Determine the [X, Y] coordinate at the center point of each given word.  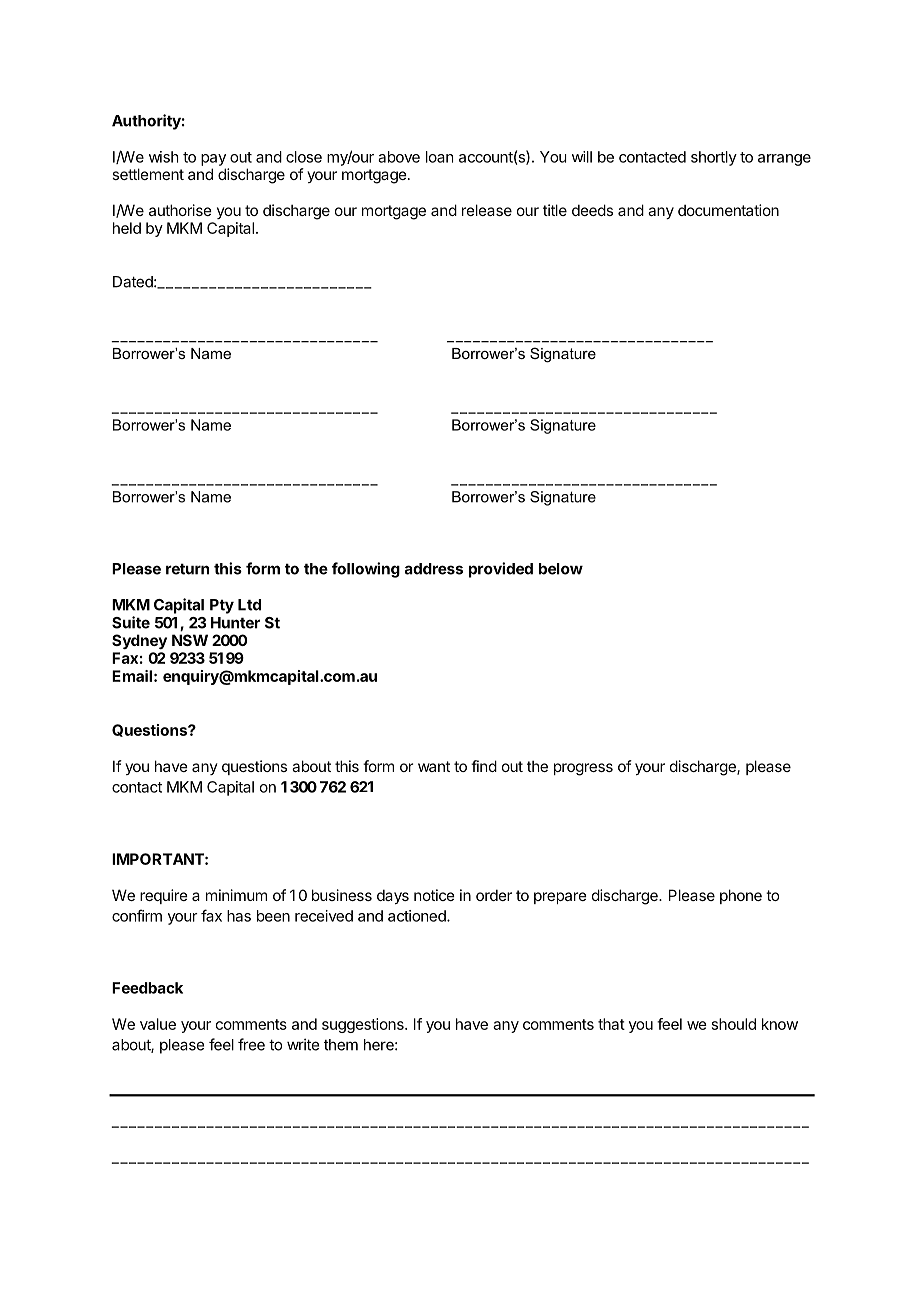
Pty [222, 606]
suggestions [364, 1025]
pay [213, 160]
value [158, 1024]
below [561, 569]
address [434, 569]
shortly [714, 158]
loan [439, 157]
